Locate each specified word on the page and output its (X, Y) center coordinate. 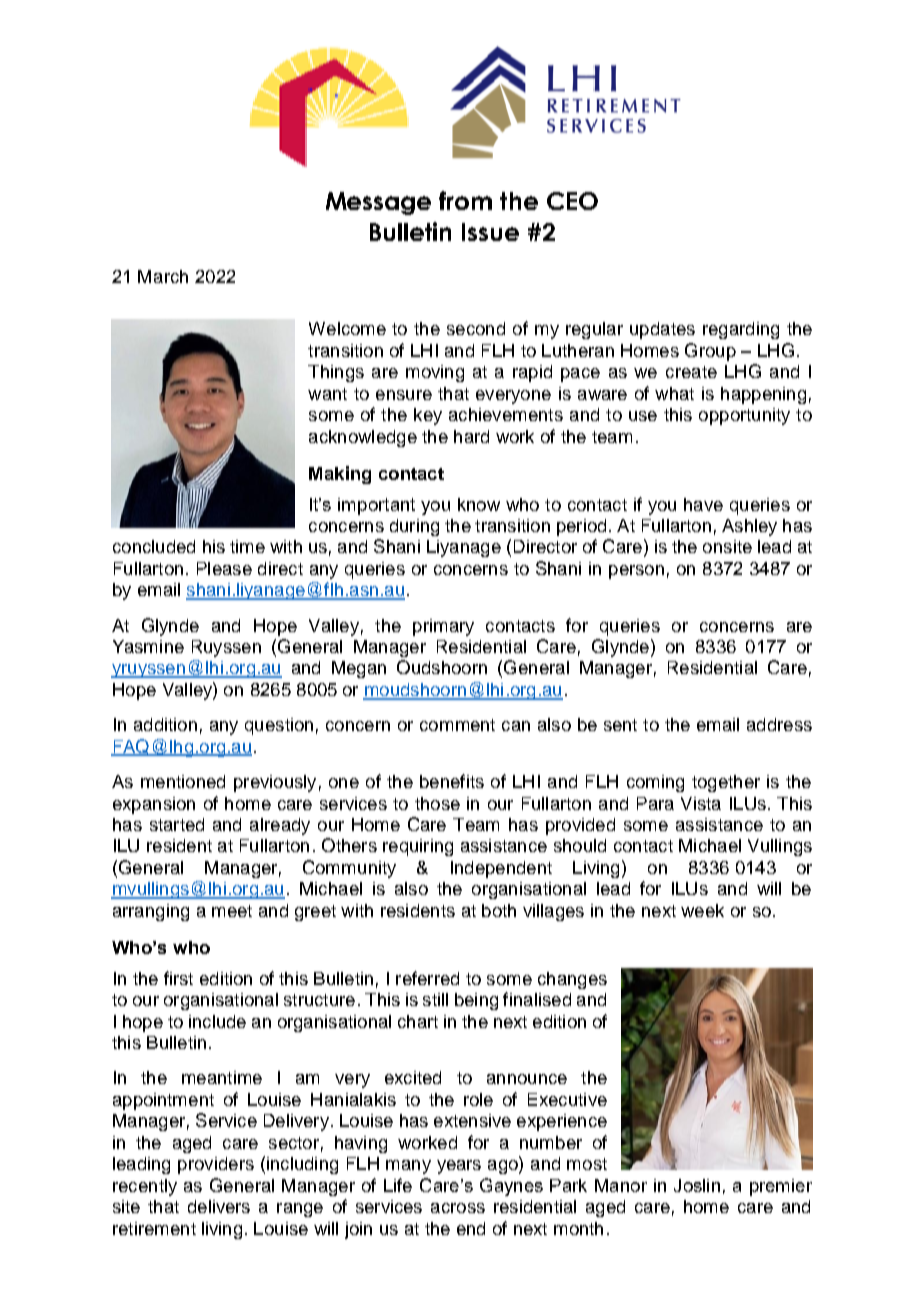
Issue (490, 232)
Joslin (697, 1185)
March (163, 276)
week (702, 910)
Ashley (749, 527)
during (414, 527)
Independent (501, 869)
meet (232, 911)
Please (224, 568)
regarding (741, 330)
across (458, 1208)
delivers (219, 1206)
